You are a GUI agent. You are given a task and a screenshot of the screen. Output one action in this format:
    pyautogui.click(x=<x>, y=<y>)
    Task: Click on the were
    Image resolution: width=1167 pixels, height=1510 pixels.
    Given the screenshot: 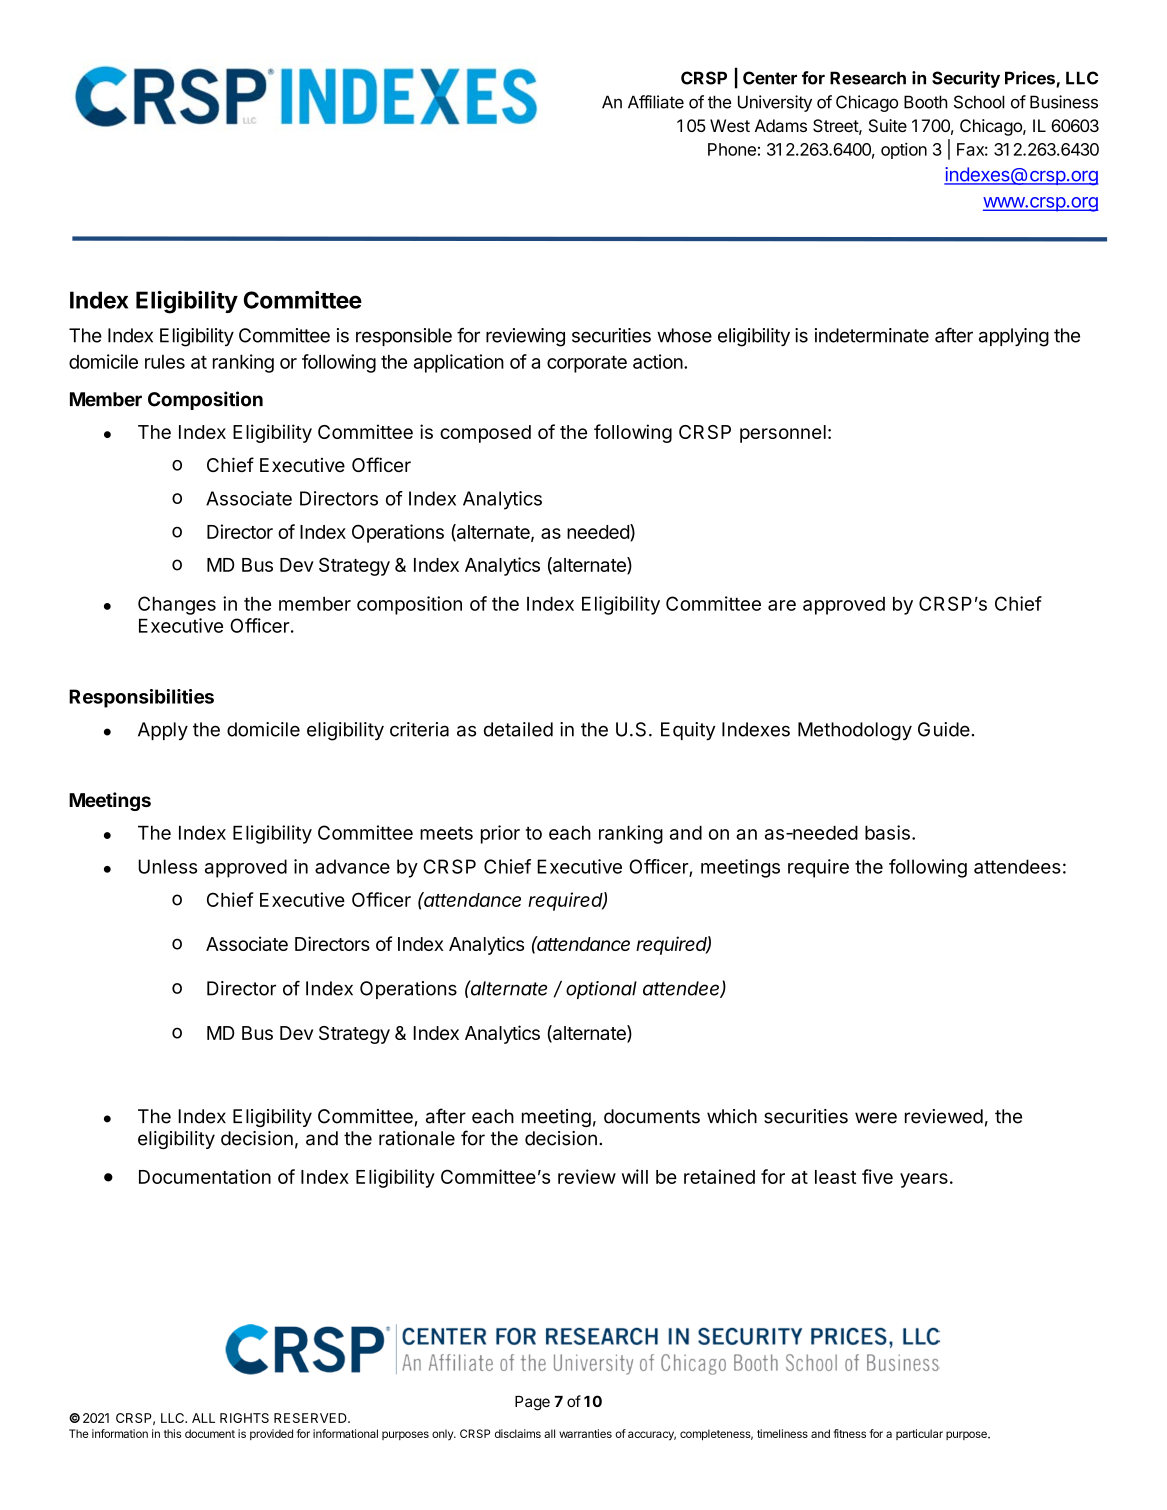 What is the action you would take?
    pyautogui.click(x=876, y=1118)
